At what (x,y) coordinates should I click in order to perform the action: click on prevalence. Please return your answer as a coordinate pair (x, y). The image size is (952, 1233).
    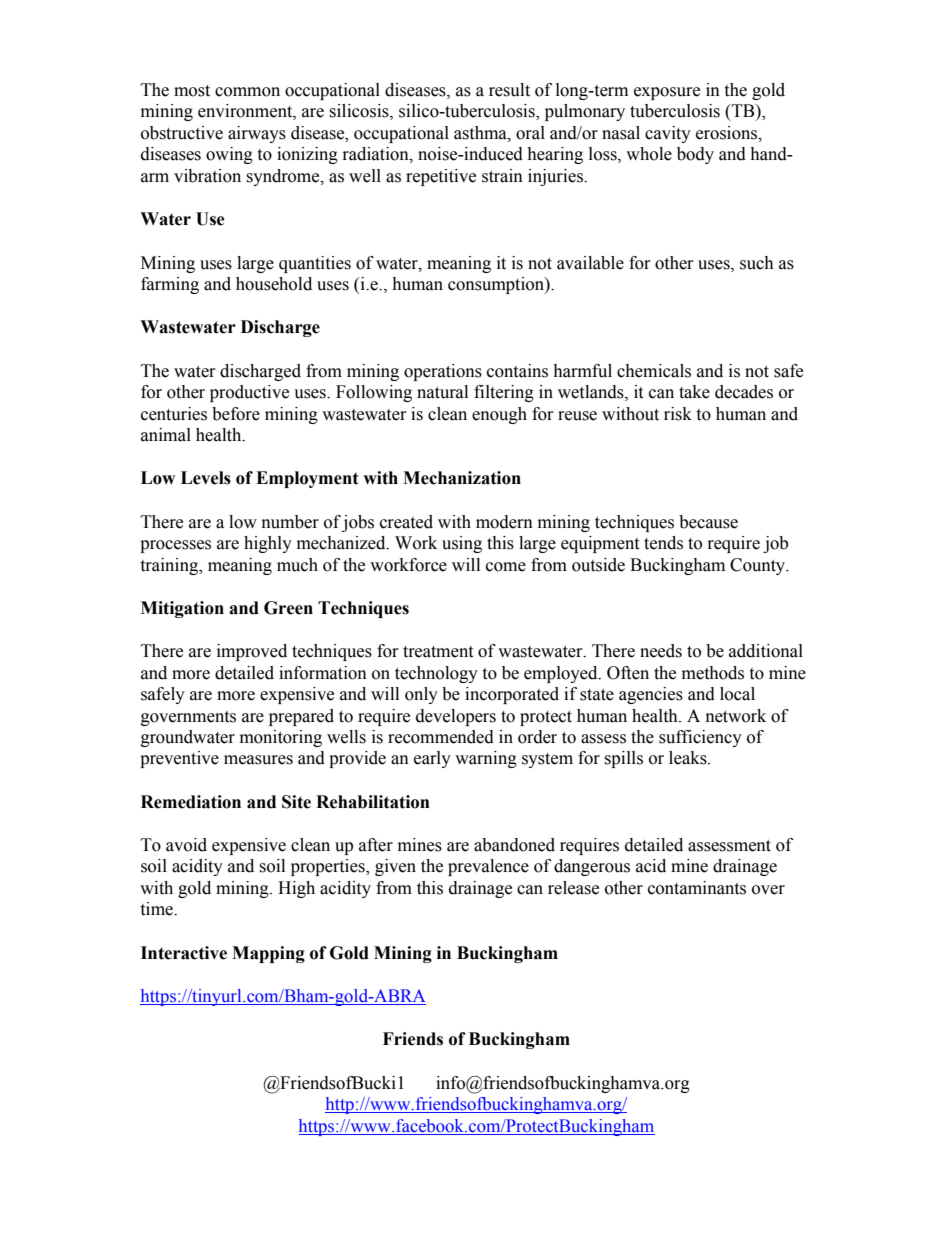
    Looking at the image, I should click on (488, 867).
